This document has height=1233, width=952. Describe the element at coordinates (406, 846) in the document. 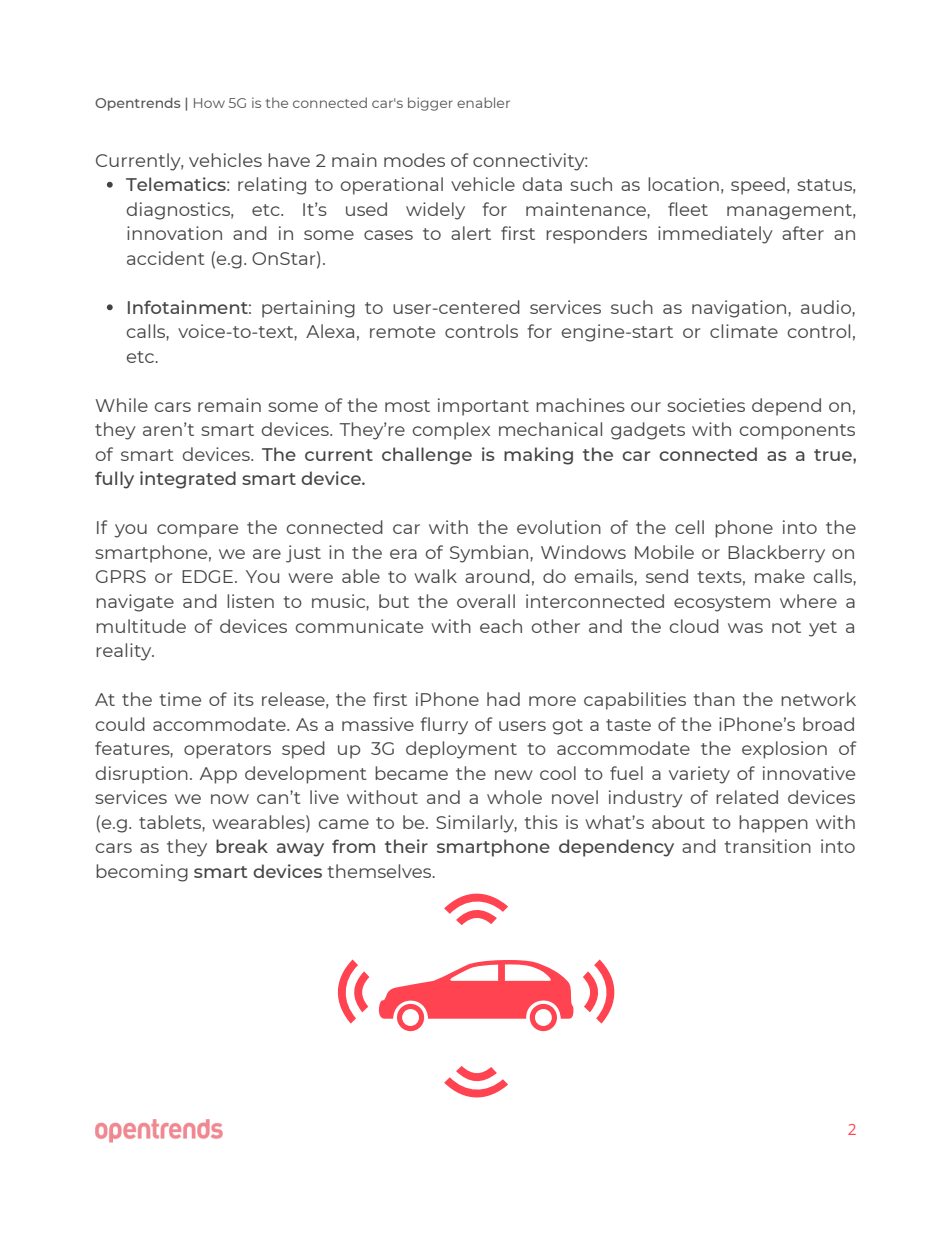

I see `their` at that location.
